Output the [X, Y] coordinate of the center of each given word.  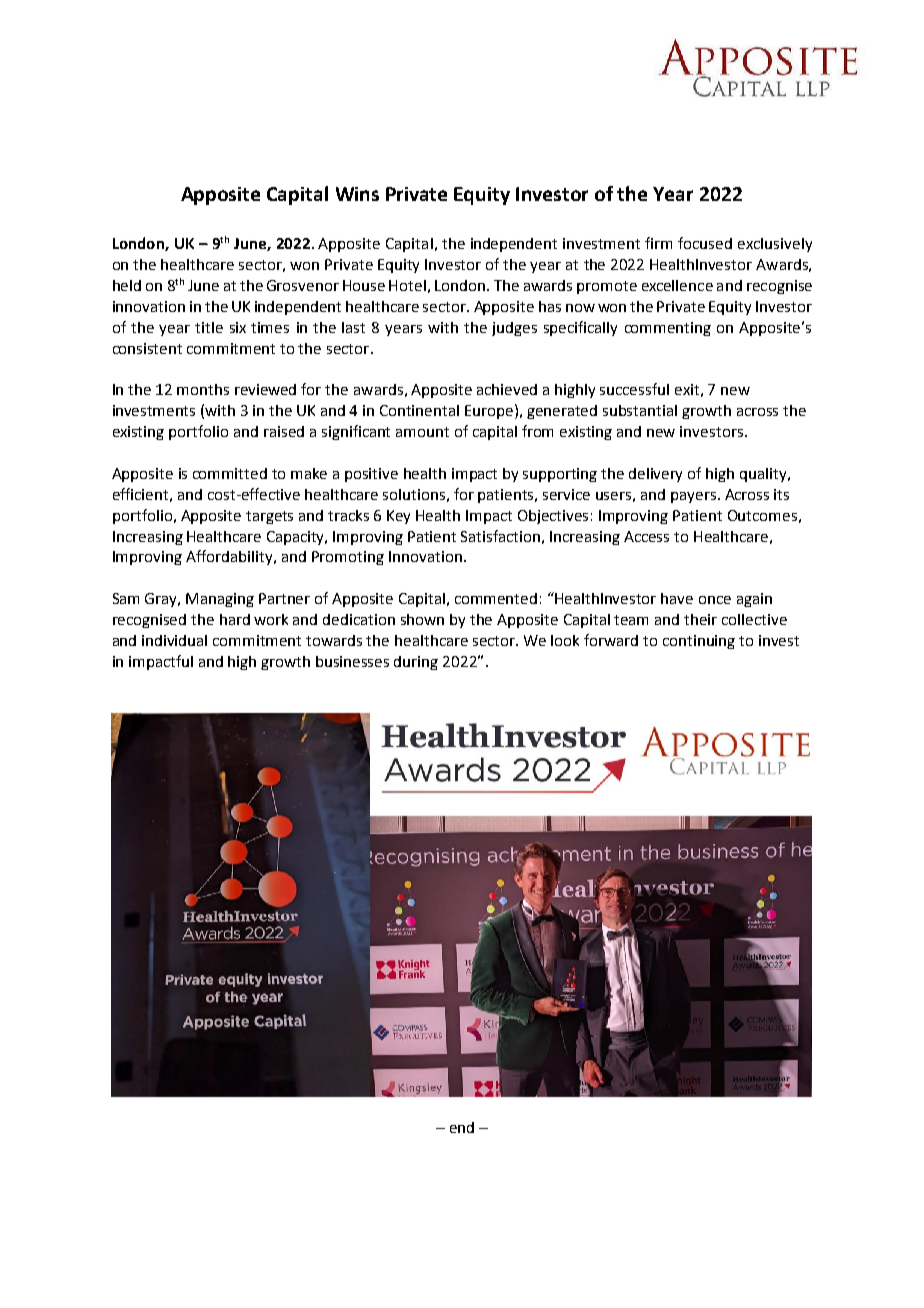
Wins [357, 194]
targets [269, 517]
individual [174, 640]
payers [693, 497]
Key [398, 517]
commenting [668, 329]
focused [705, 243]
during [416, 663]
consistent [147, 348]
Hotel [407, 285]
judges [514, 329]
